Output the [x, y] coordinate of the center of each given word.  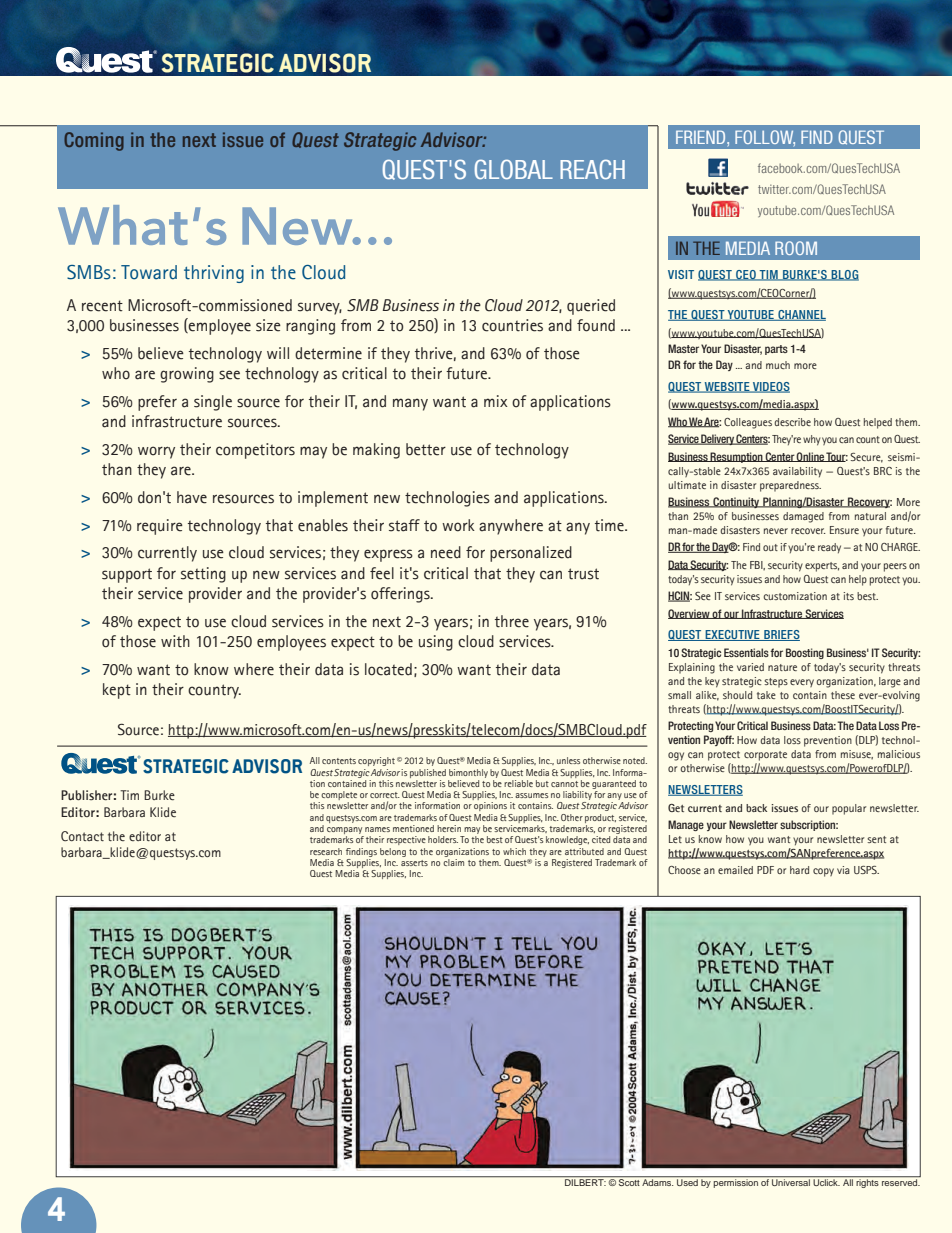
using [436, 643]
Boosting [805, 653]
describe [792, 422]
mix [496, 401]
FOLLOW [765, 138]
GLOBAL [514, 169]
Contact [82, 836]
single [213, 403]
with [175, 641]
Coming [94, 141]
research [326, 851]
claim [453, 861]
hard [799, 870]
